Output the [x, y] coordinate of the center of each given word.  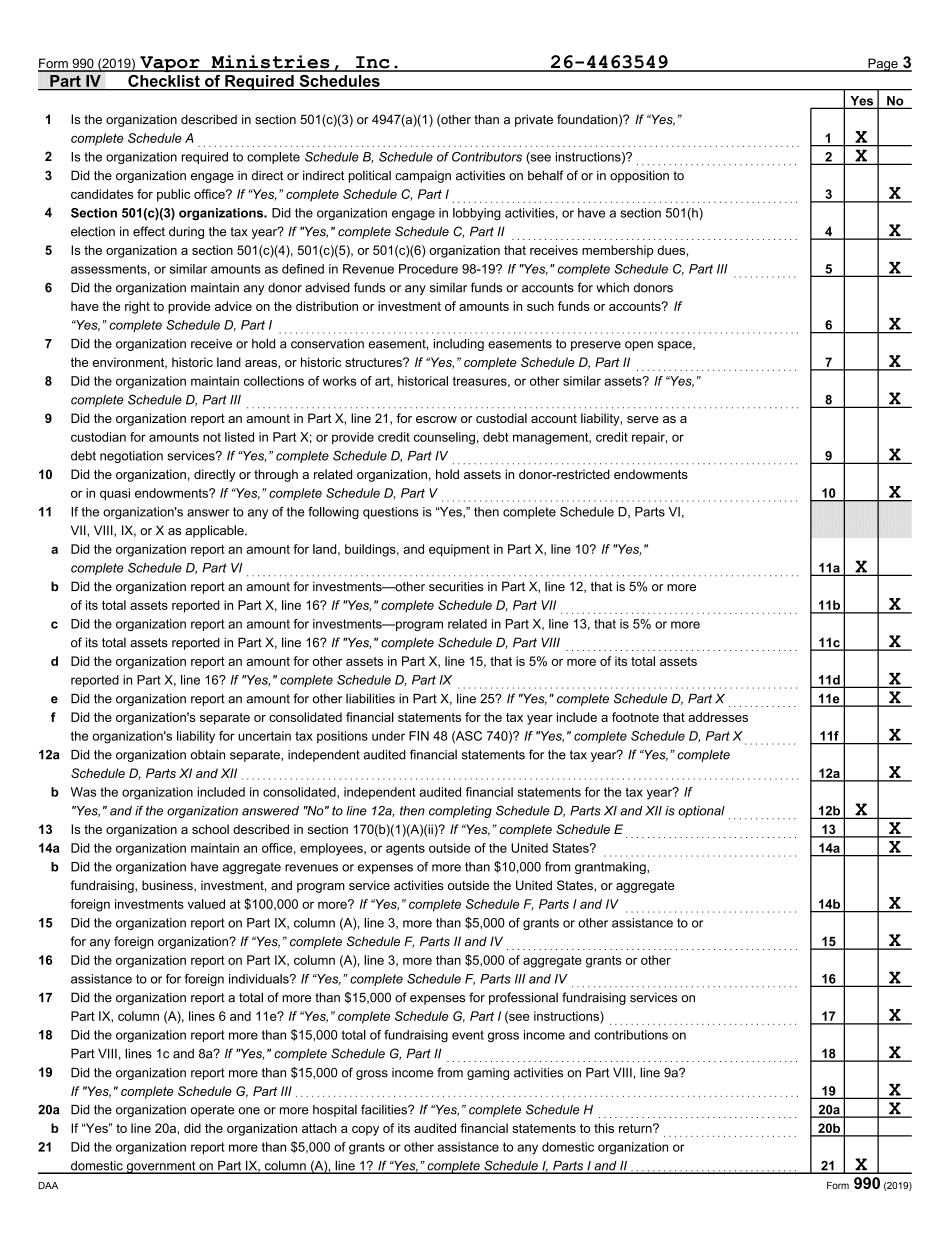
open [639, 346]
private [534, 120]
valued [206, 904]
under [388, 736]
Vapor [170, 64]
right [137, 307]
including [459, 345]
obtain [208, 755]
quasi [115, 494]
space [676, 346]
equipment [459, 550]
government [161, 1167]
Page [883, 65]
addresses [718, 717]
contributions [631, 1035]
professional [523, 998]
